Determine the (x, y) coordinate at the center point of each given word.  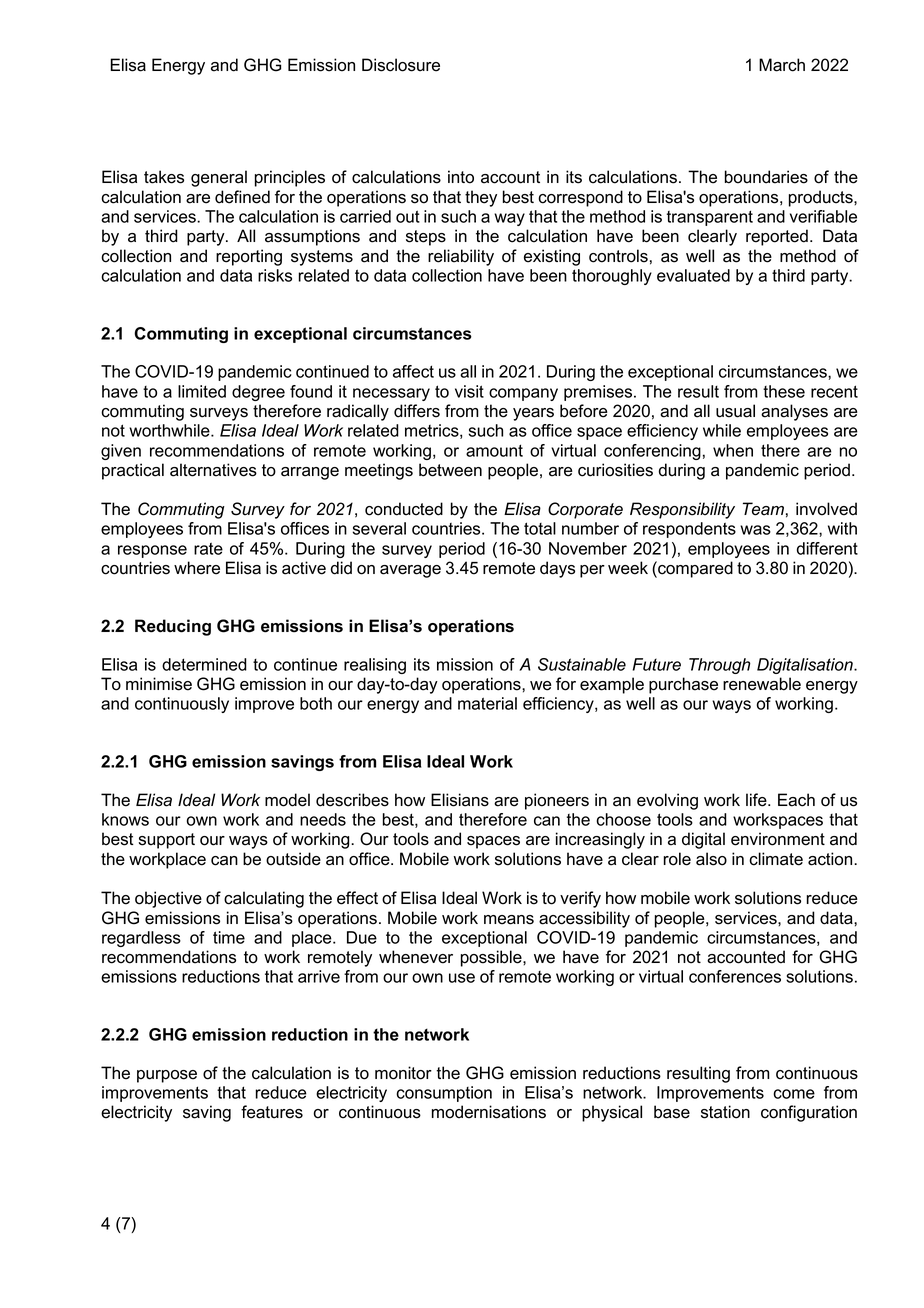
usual (735, 411)
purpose (167, 1076)
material (487, 703)
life (757, 800)
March (782, 65)
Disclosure (401, 65)
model (287, 800)
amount (494, 450)
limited (202, 391)
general (219, 178)
